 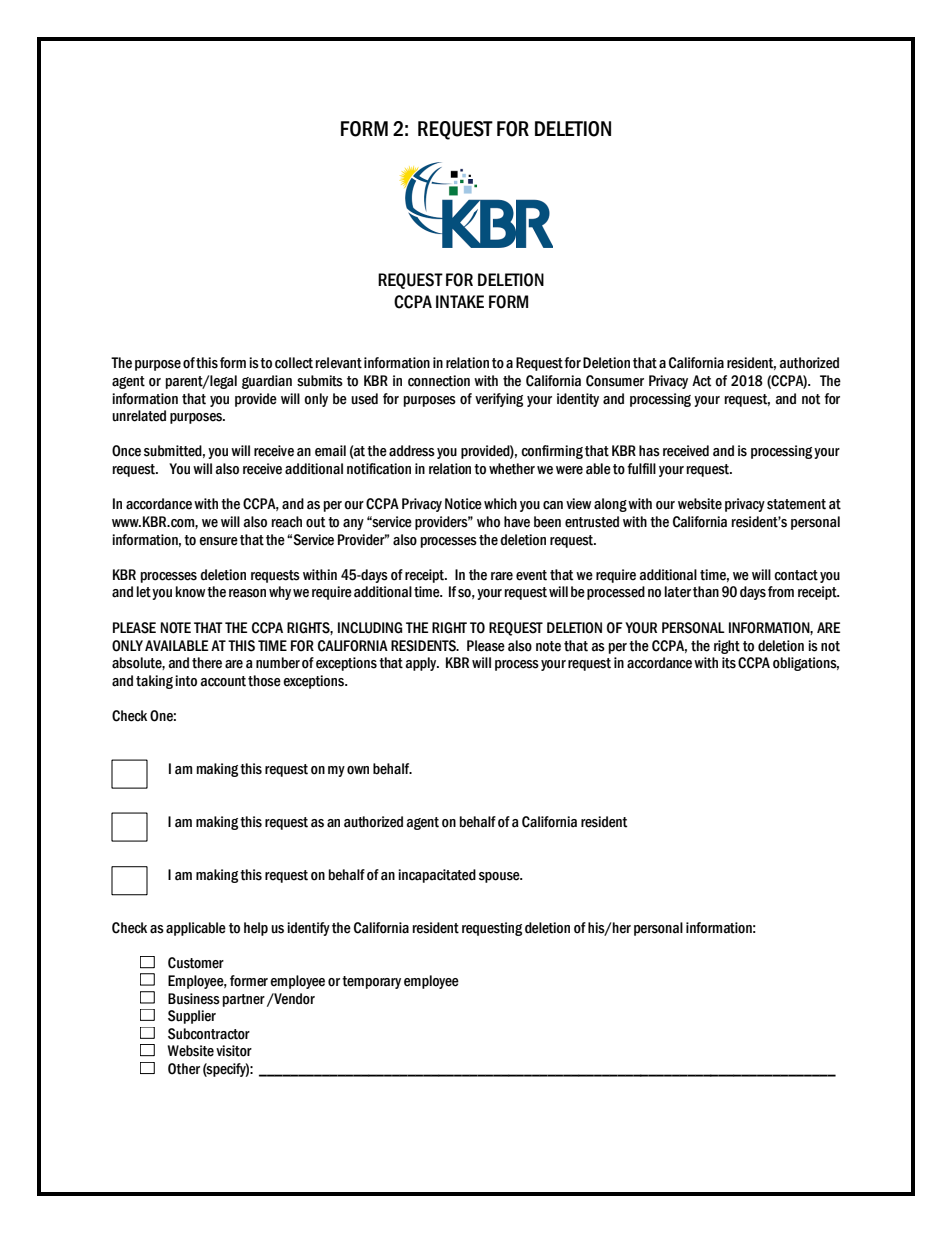 What do you see at coordinates (294, 363) in the screenshot?
I see `collect` at bounding box center [294, 363].
